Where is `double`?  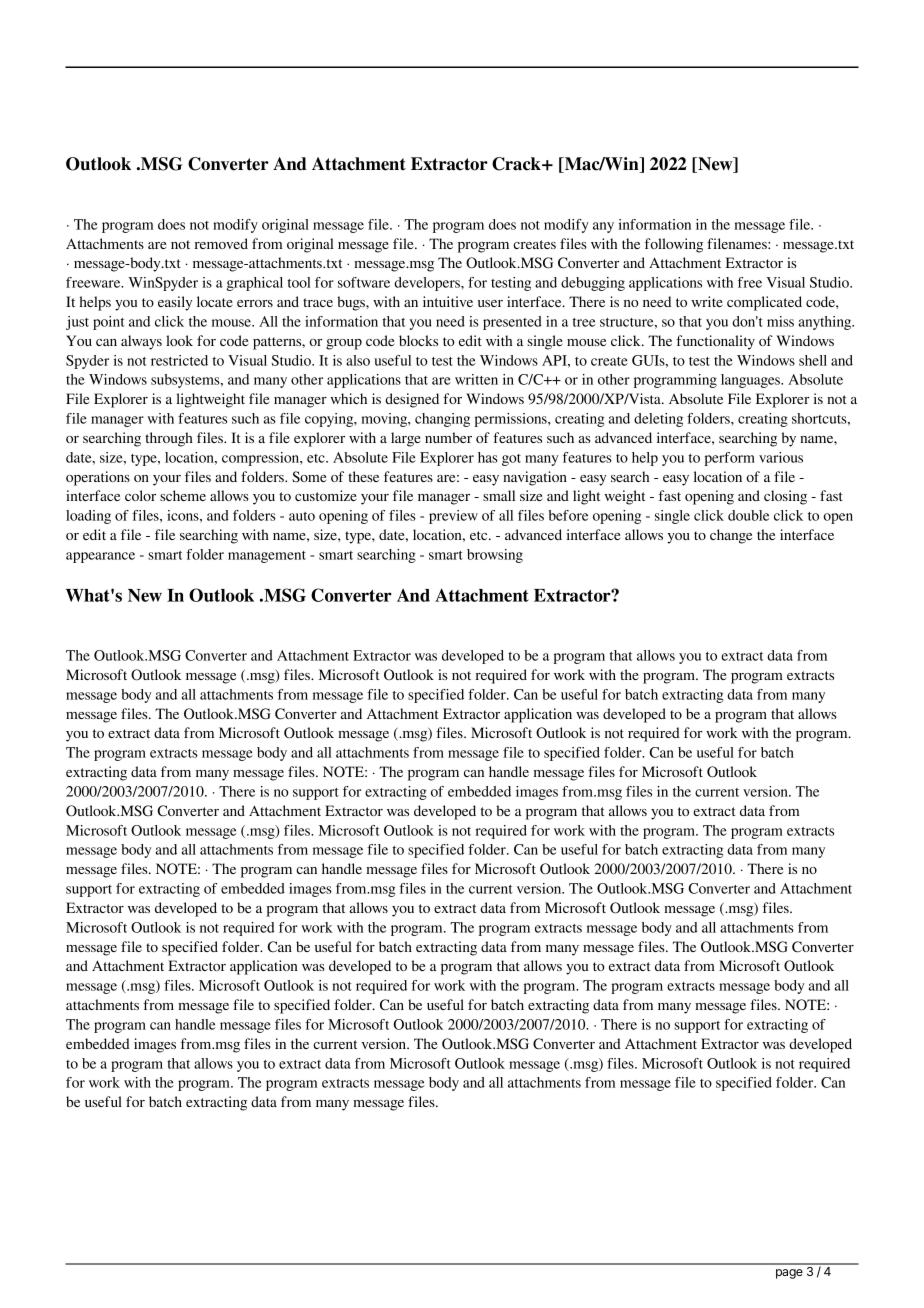
double is located at coordinates (748, 515).
